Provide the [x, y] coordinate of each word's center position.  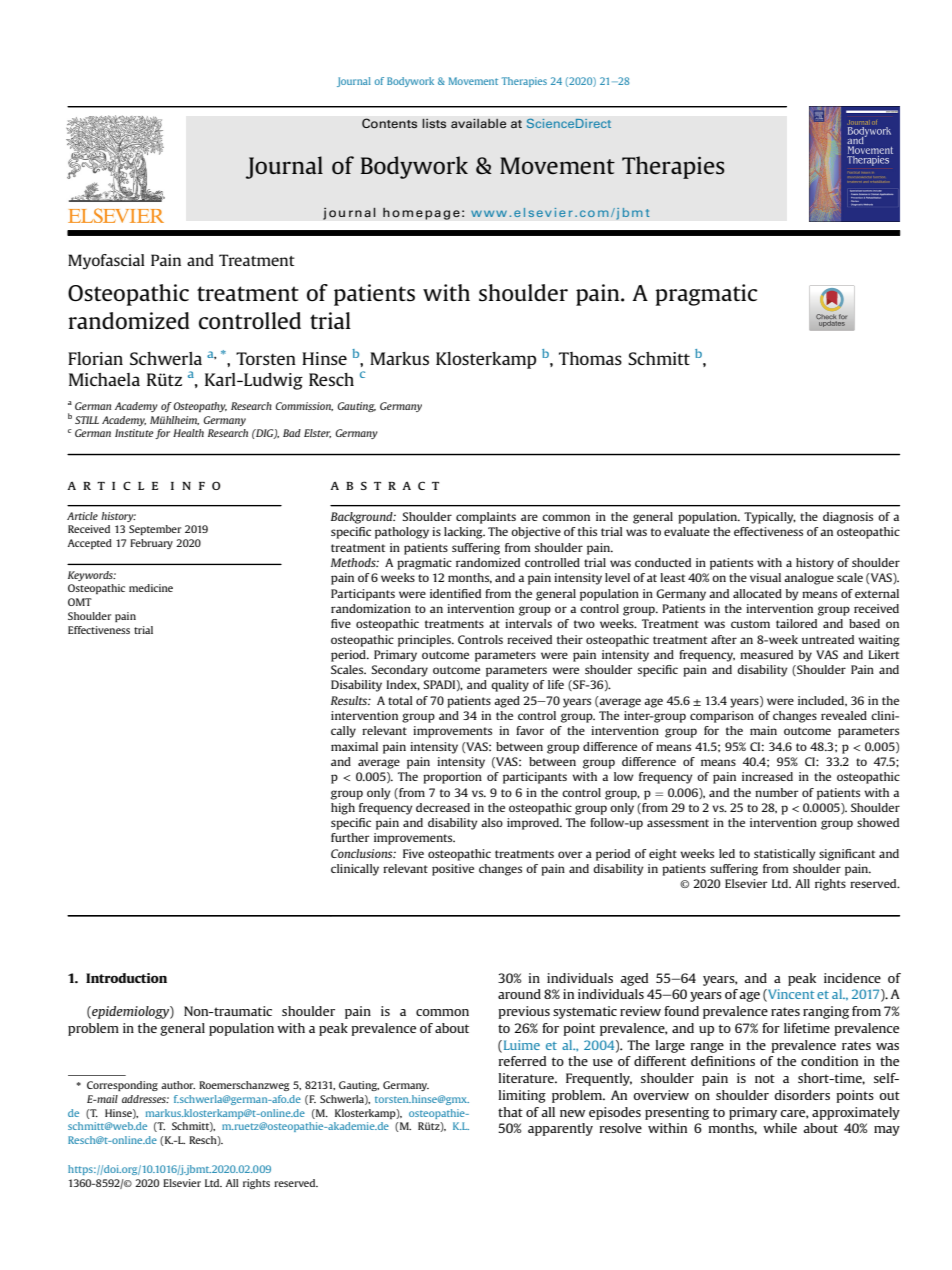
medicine [151, 588]
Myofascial [106, 262]
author [178, 1085]
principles [425, 641]
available [479, 123]
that [510, 1112]
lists [434, 123]
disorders [802, 1095]
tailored [796, 623]
